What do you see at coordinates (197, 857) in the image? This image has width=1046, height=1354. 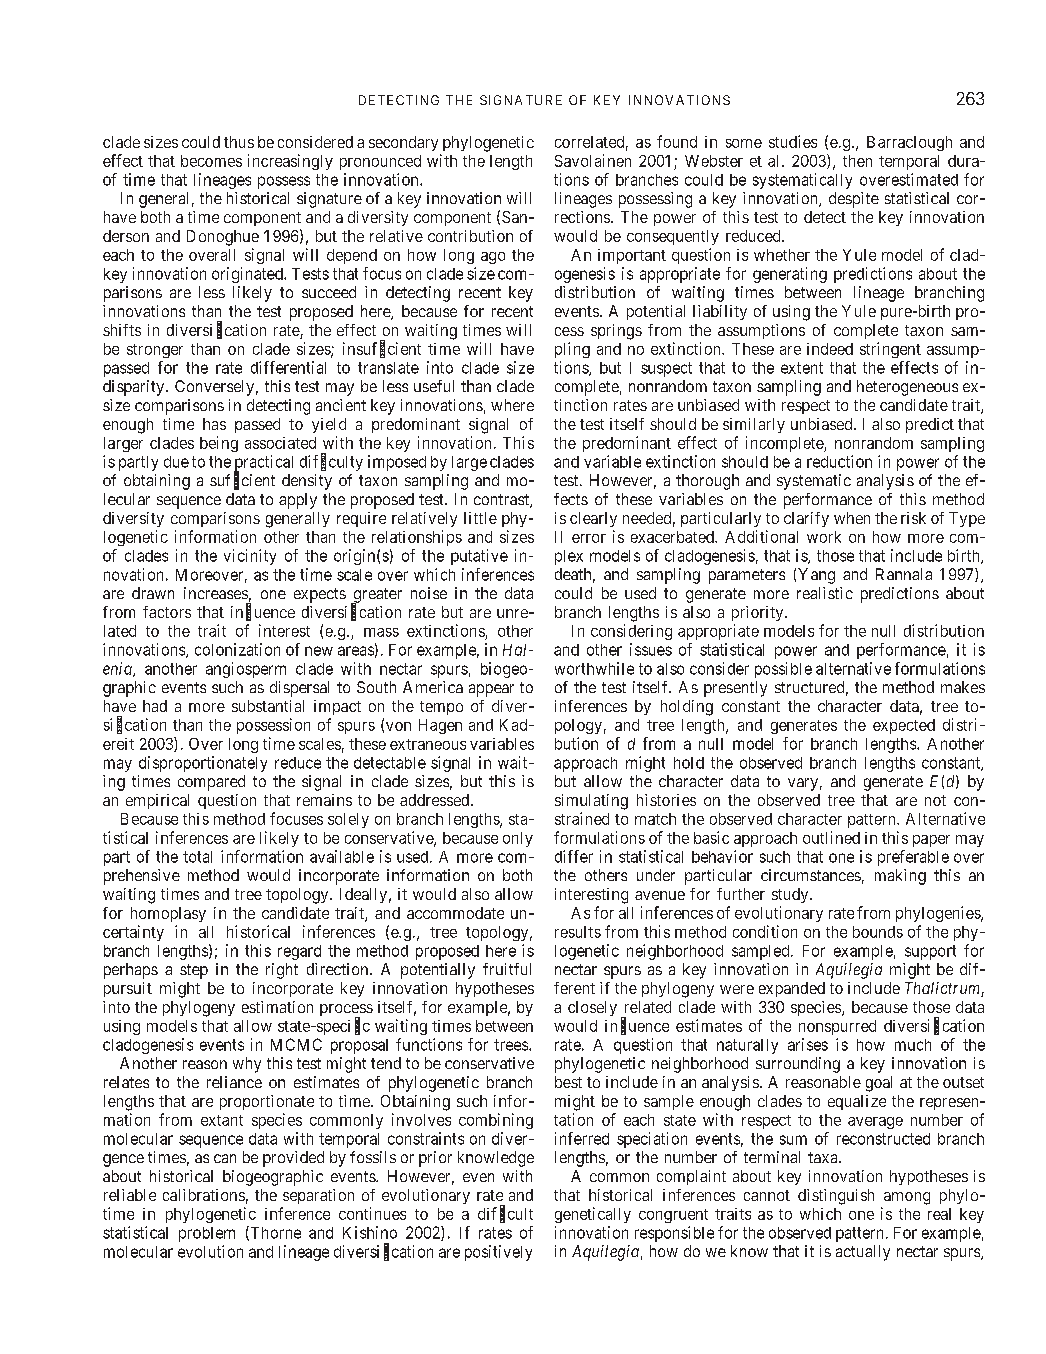 I see `total` at bounding box center [197, 857].
